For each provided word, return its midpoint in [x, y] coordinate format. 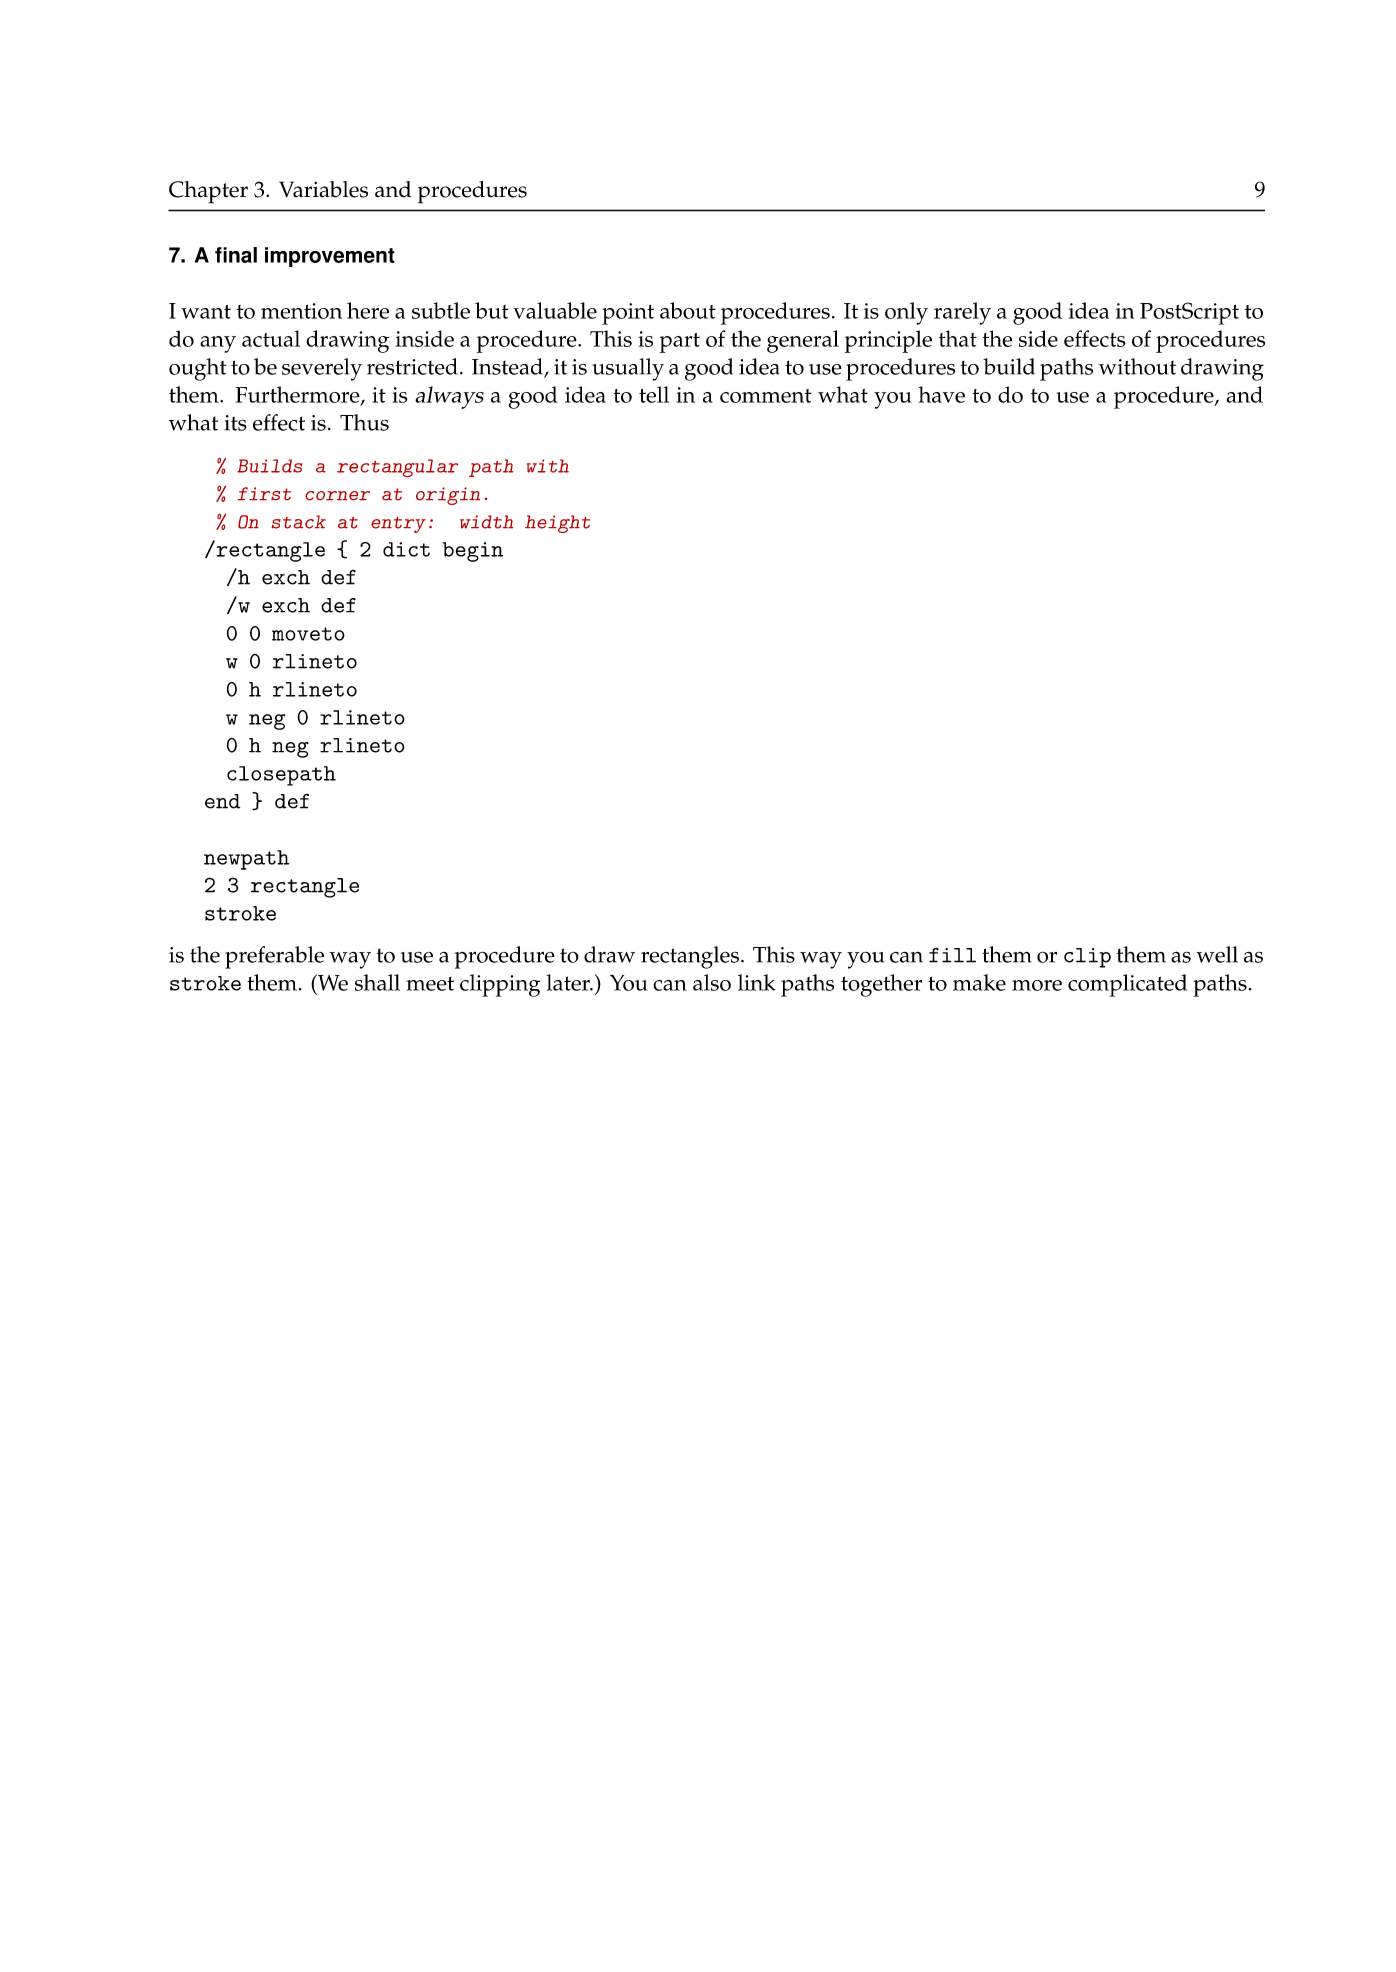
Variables [323, 189]
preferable [274, 957]
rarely [962, 313]
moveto [308, 634]
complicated [1127, 985]
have [941, 394]
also [712, 982]
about [688, 310]
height [557, 524]
